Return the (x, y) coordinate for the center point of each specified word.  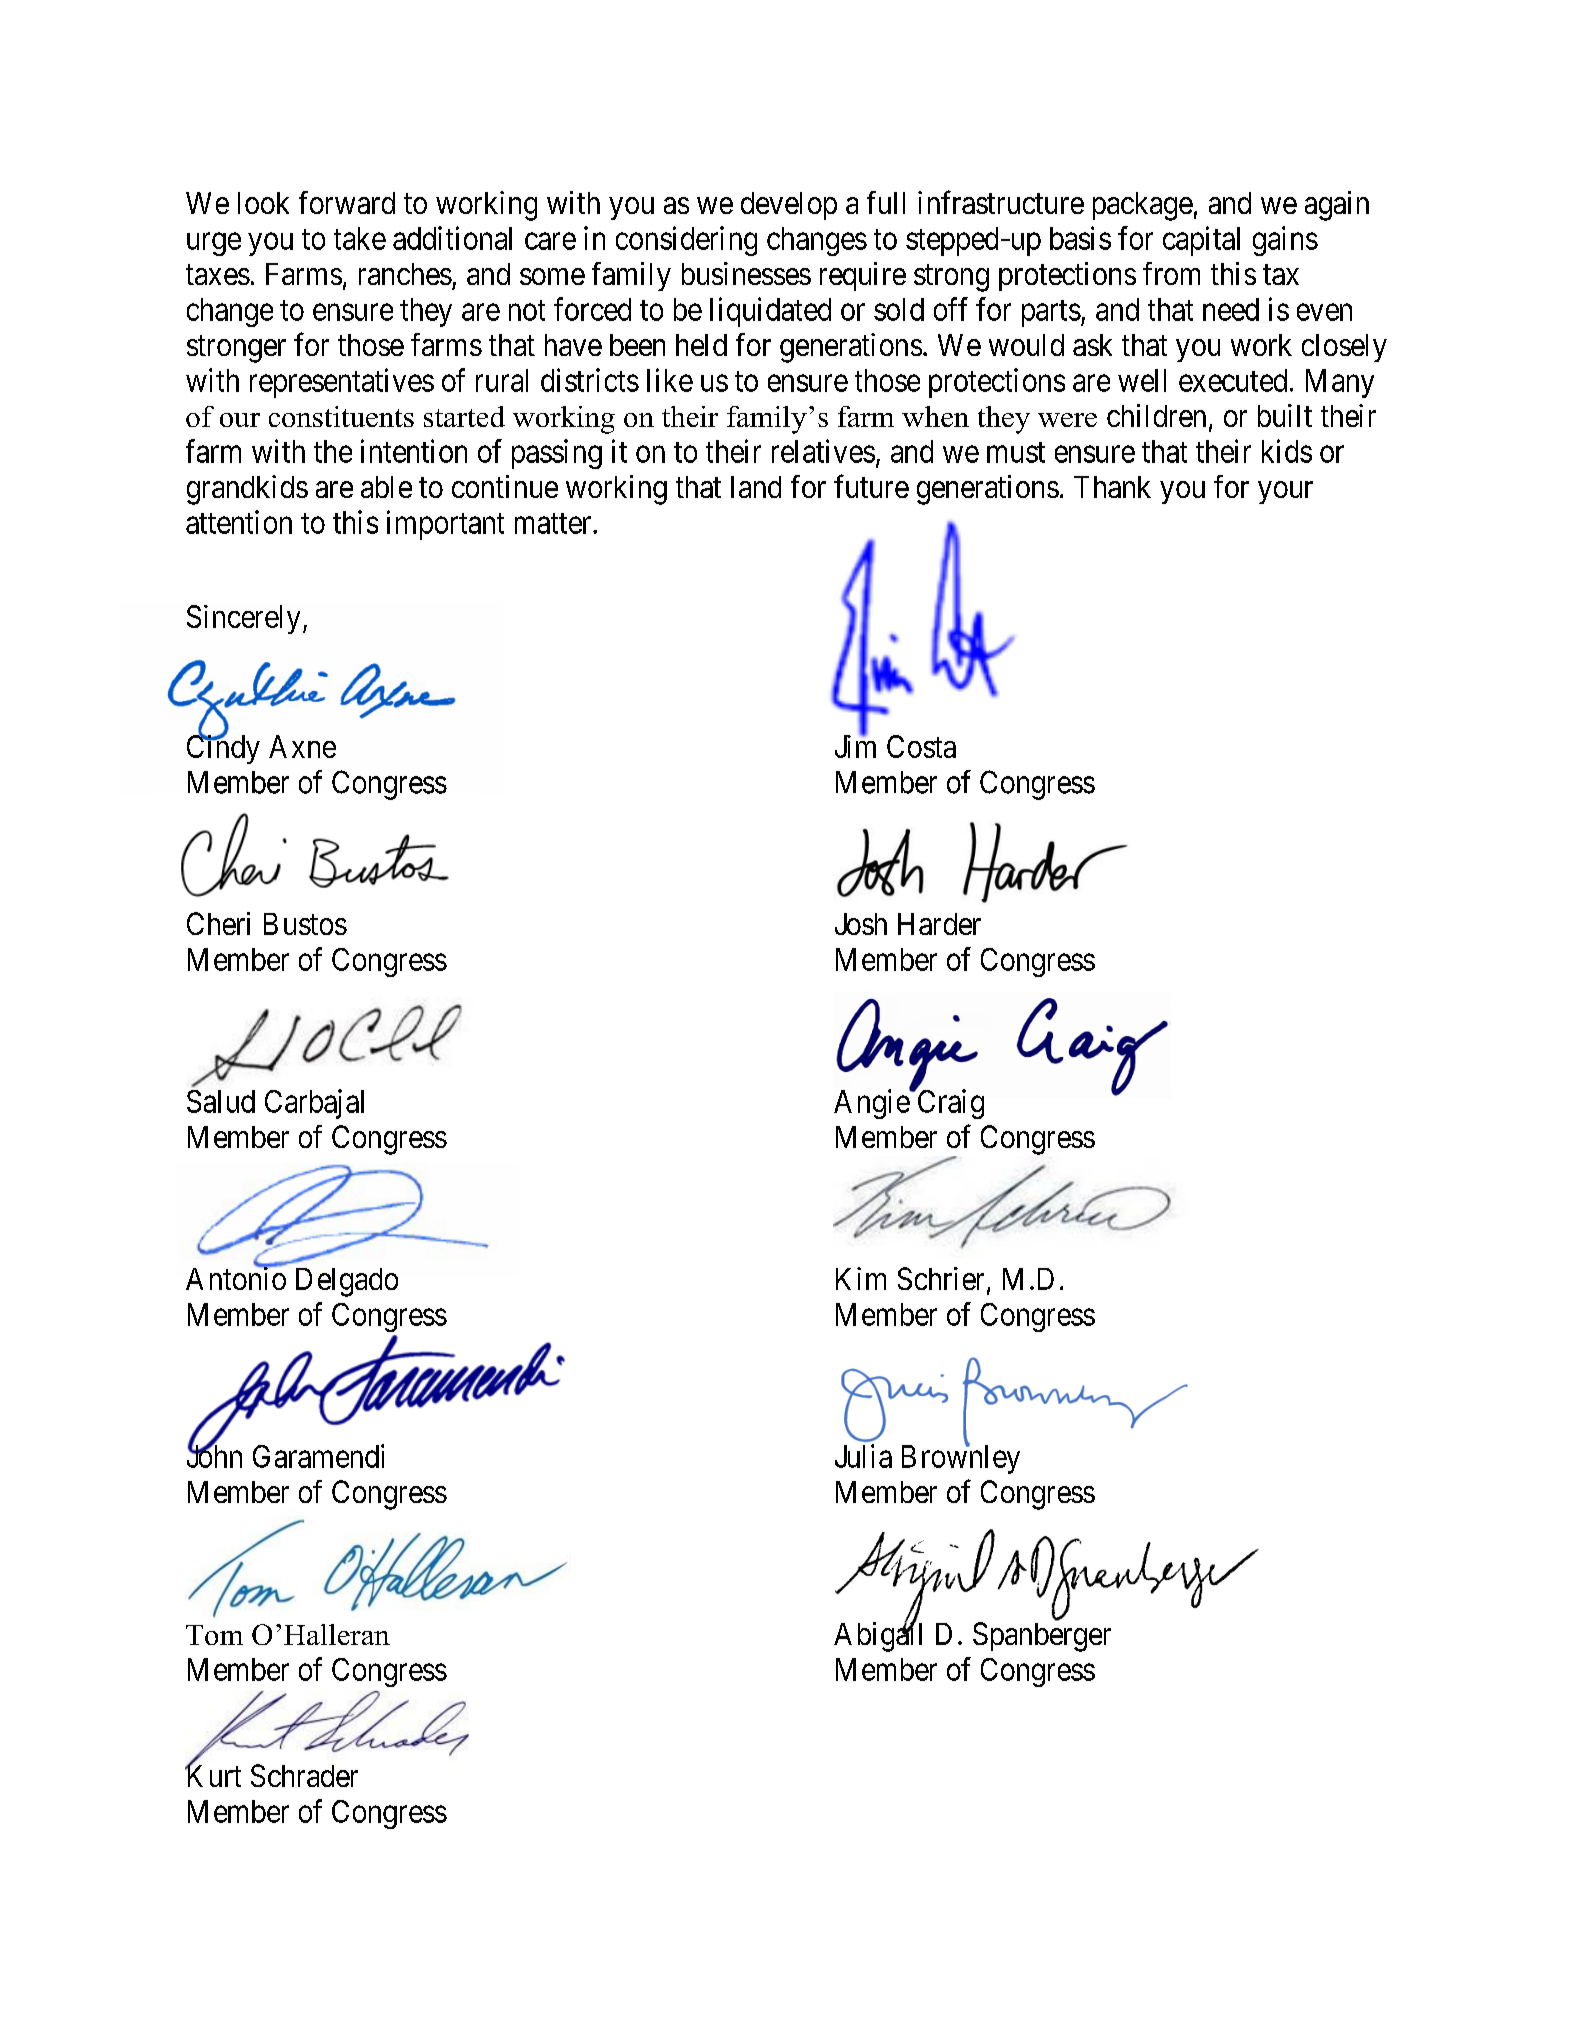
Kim (861, 1278)
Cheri (218, 923)
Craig (949, 1104)
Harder (939, 924)
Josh (861, 924)
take (360, 238)
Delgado (347, 1282)
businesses (746, 273)
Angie (872, 1104)
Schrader (304, 1775)
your (1285, 492)
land (756, 487)
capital (1201, 241)
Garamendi (318, 1456)
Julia (863, 1456)
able (386, 487)
